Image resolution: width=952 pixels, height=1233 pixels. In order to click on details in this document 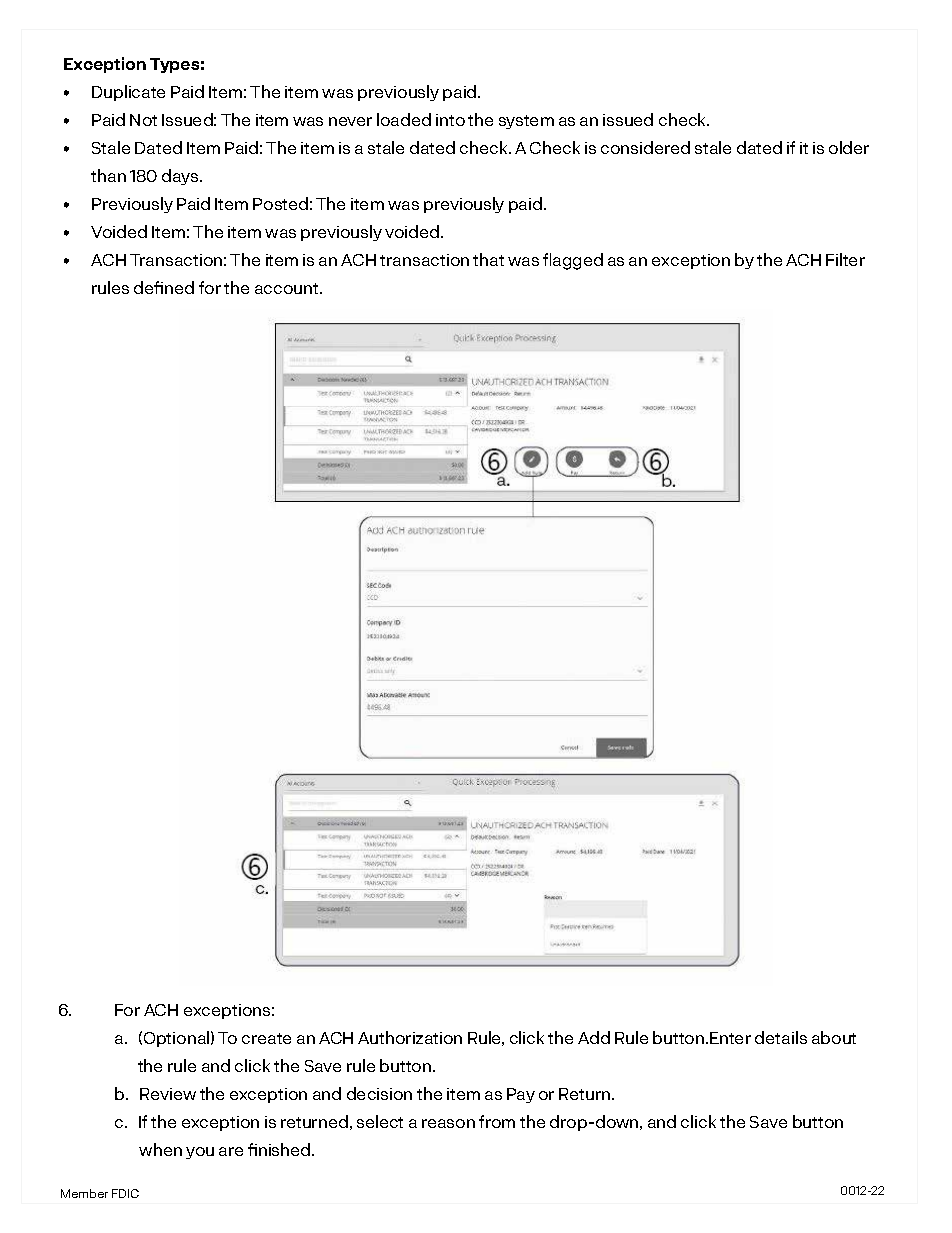, I will do `click(781, 1037)`.
